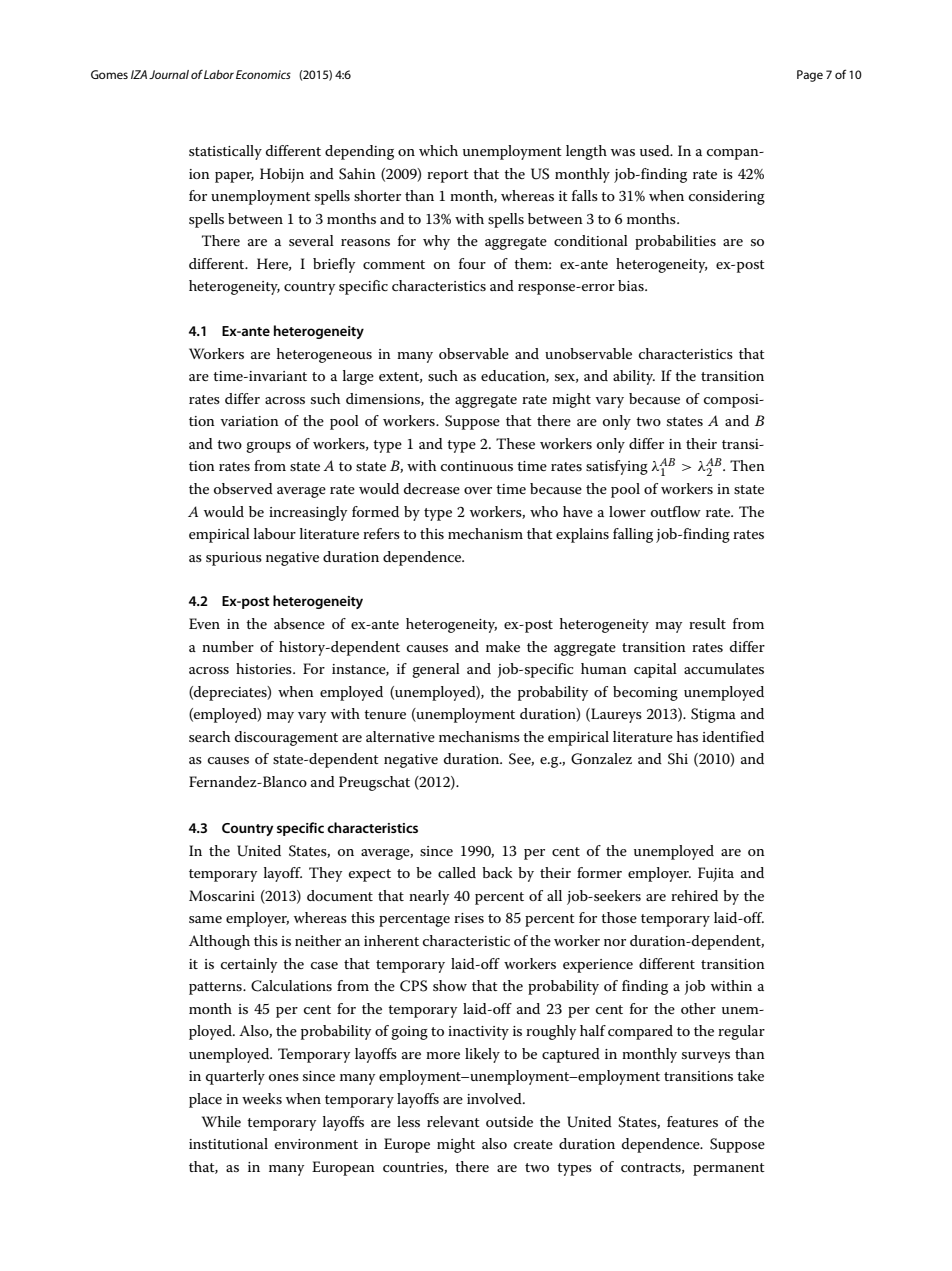 This screenshot has height=1271, width=952. Describe the element at coordinates (263, 74) in the screenshot. I see `Economics` at that location.
